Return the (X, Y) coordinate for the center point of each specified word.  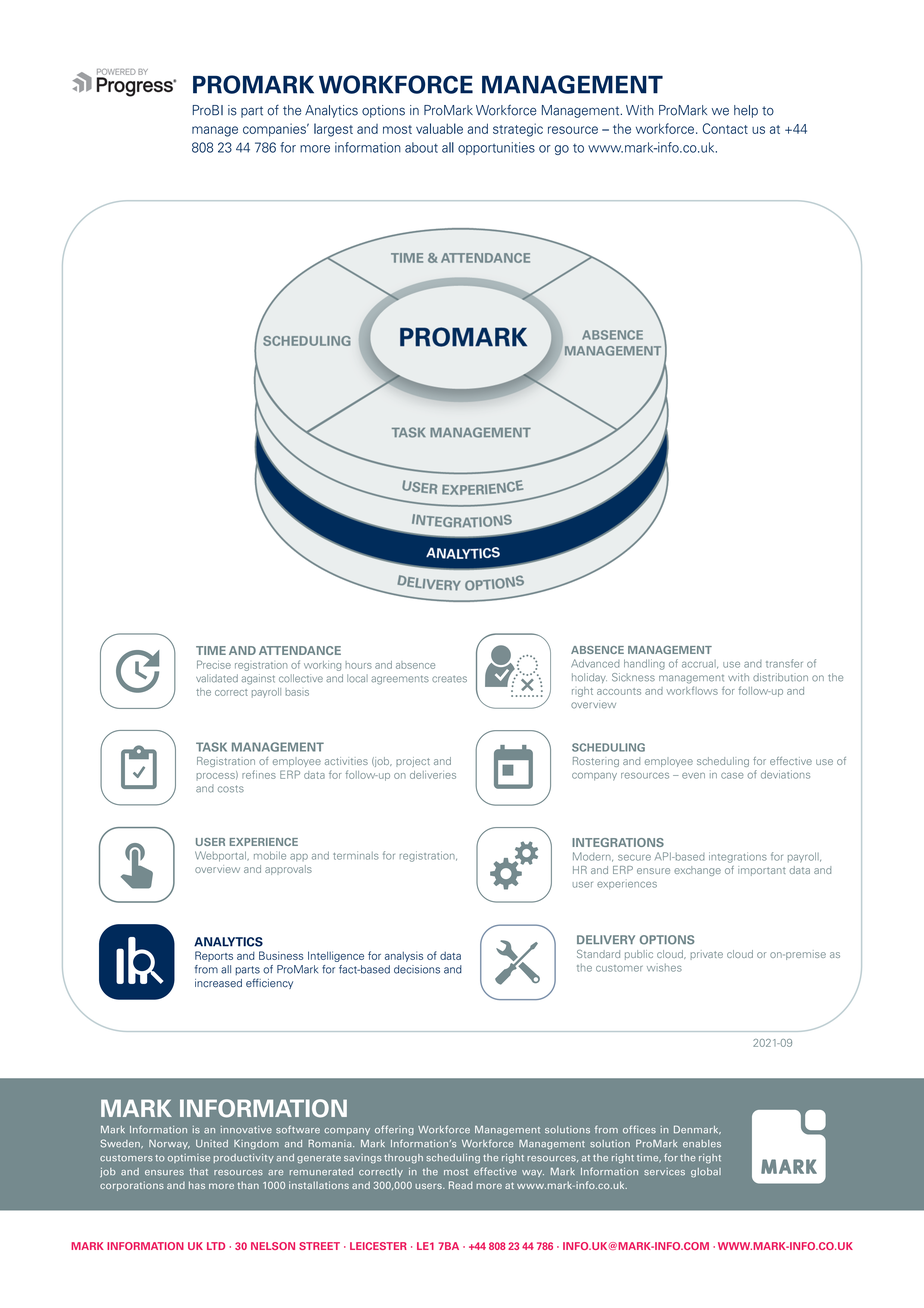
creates (449, 679)
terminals (356, 855)
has (197, 1185)
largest (333, 130)
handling (644, 664)
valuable (439, 128)
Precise (214, 664)
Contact (725, 128)
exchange (697, 871)
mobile (270, 855)
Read (461, 1185)
